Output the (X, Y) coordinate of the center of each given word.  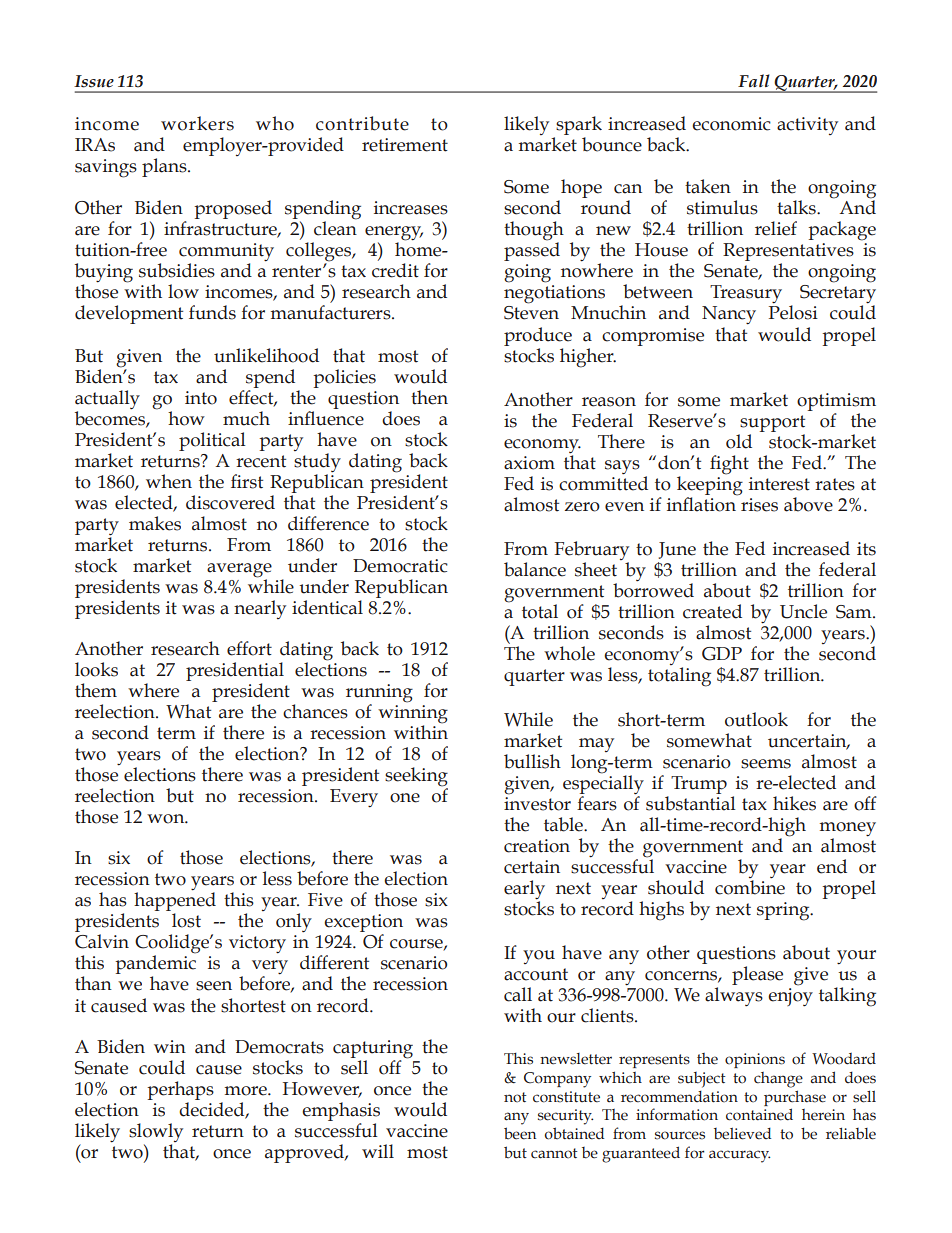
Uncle (803, 611)
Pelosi (793, 311)
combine (750, 887)
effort (249, 648)
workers (197, 123)
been (520, 1133)
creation (537, 846)
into (201, 398)
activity (807, 126)
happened (175, 902)
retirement (405, 145)
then (429, 397)
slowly (156, 1134)
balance (535, 569)
